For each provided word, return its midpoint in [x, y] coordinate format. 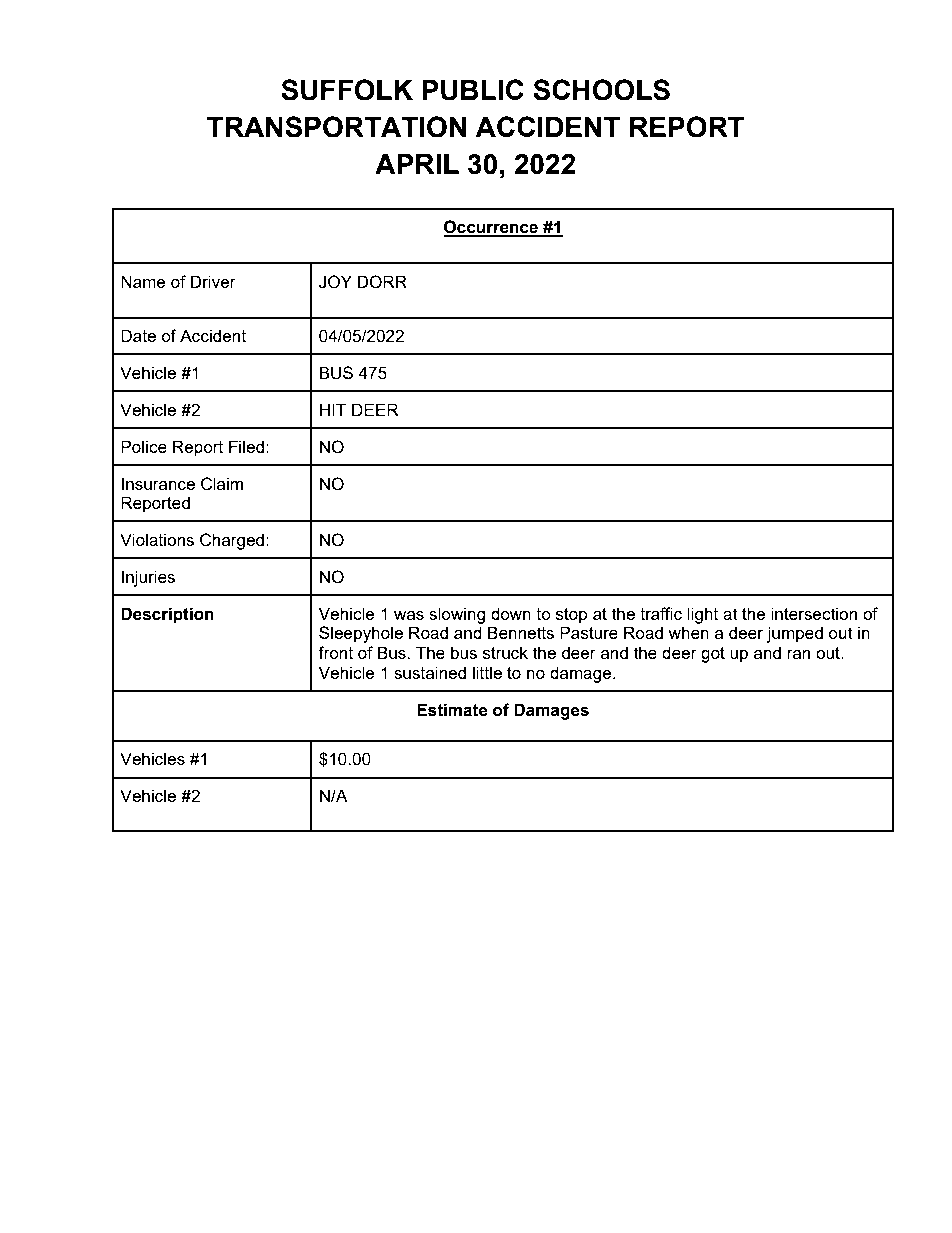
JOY [335, 282]
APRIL [417, 164]
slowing [457, 615]
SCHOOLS [601, 90]
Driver [213, 281]
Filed [246, 446]
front [335, 652]
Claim [222, 484]
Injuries [148, 578]
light [702, 615]
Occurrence [492, 228]
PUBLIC [473, 90]
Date [138, 335]
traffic [661, 613]
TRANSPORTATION [336, 127]
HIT [333, 409]
